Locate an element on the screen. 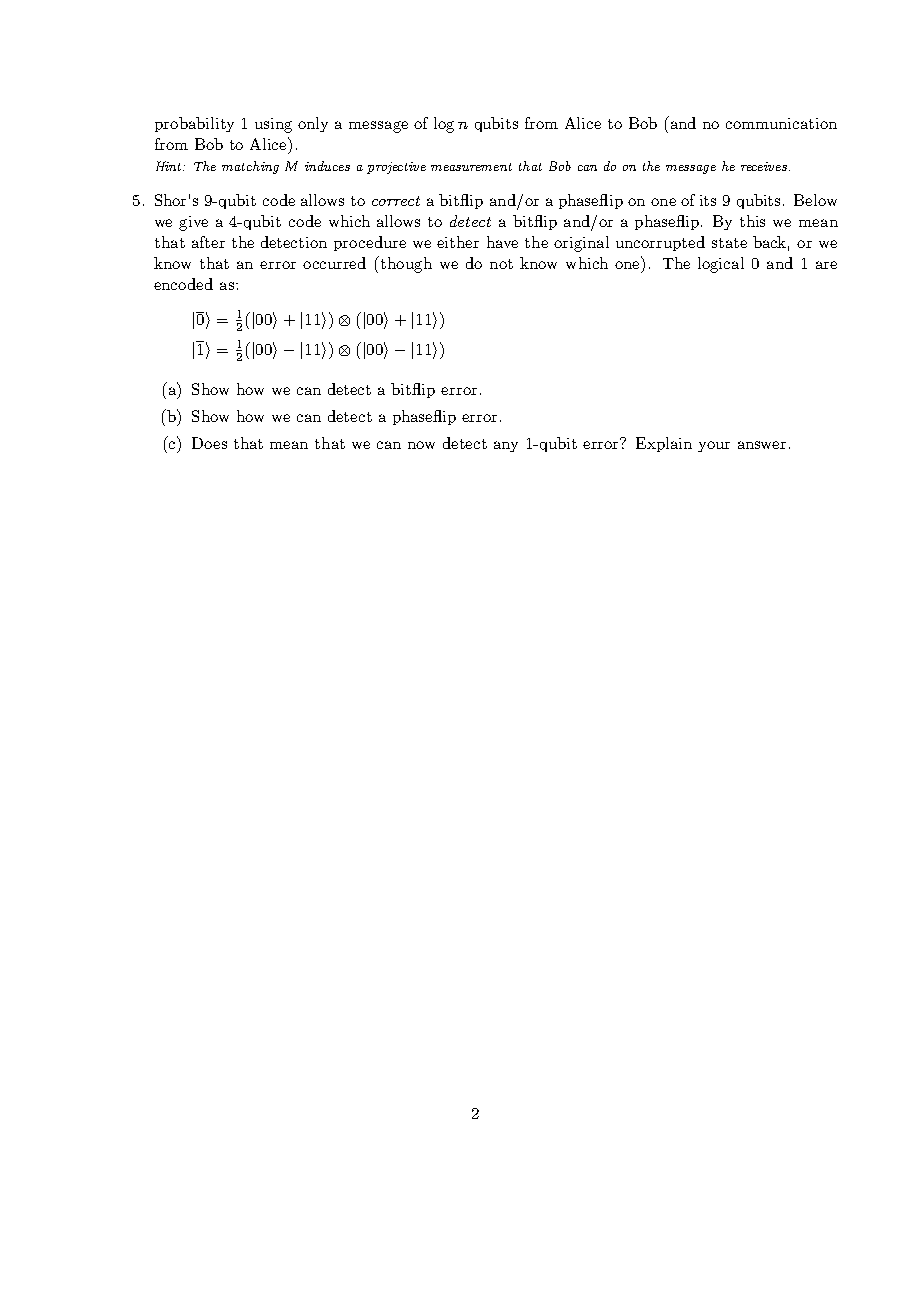 This screenshot has width=924, height=1308. logical is located at coordinates (721, 265).
